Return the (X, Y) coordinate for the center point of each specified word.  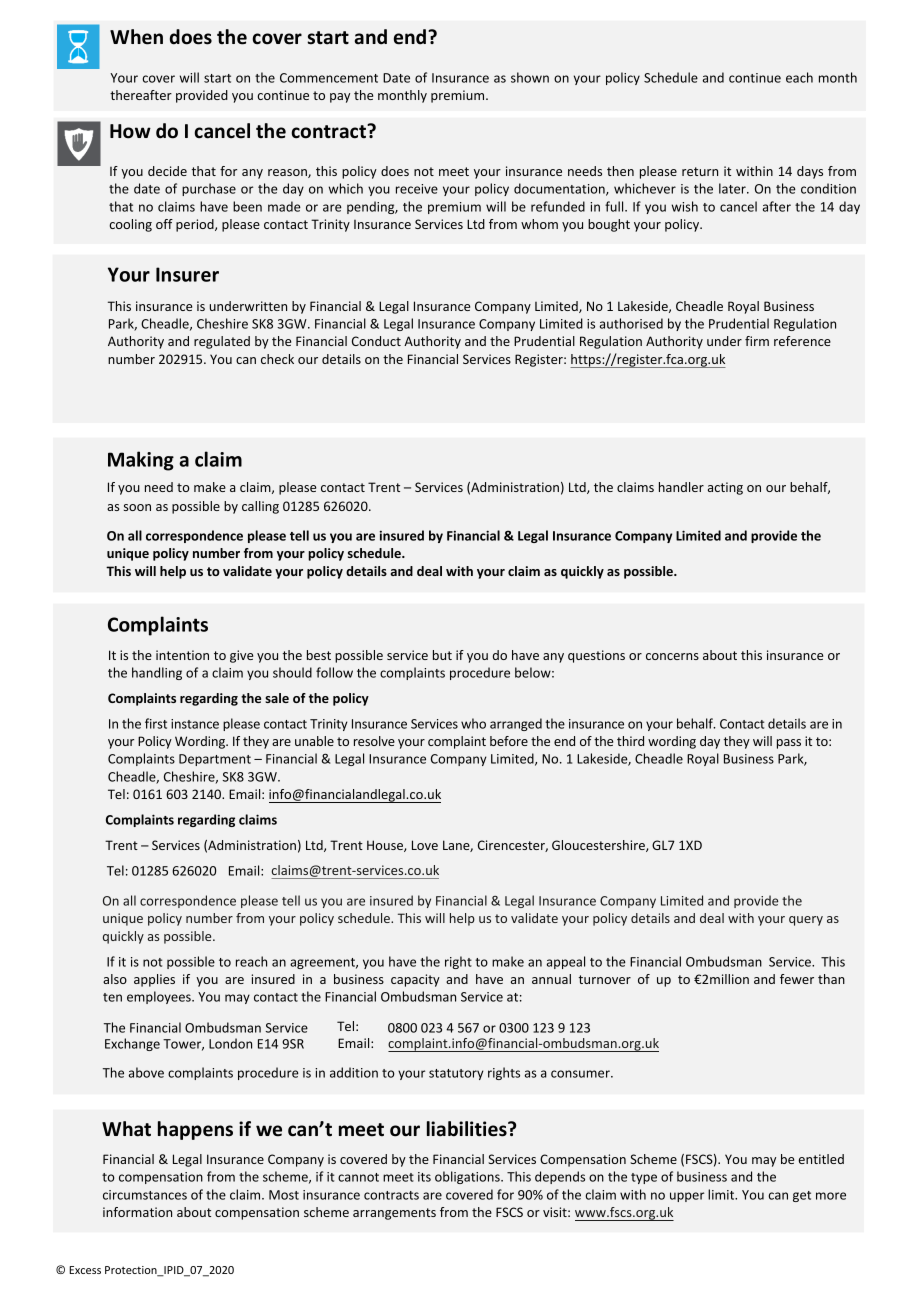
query (806, 921)
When (136, 37)
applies (154, 980)
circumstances (145, 1195)
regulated (222, 342)
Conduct (376, 341)
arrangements (394, 1214)
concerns (672, 656)
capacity (415, 980)
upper (687, 1197)
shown (530, 77)
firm (757, 341)
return (700, 171)
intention (182, 655)
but (442, 655)
